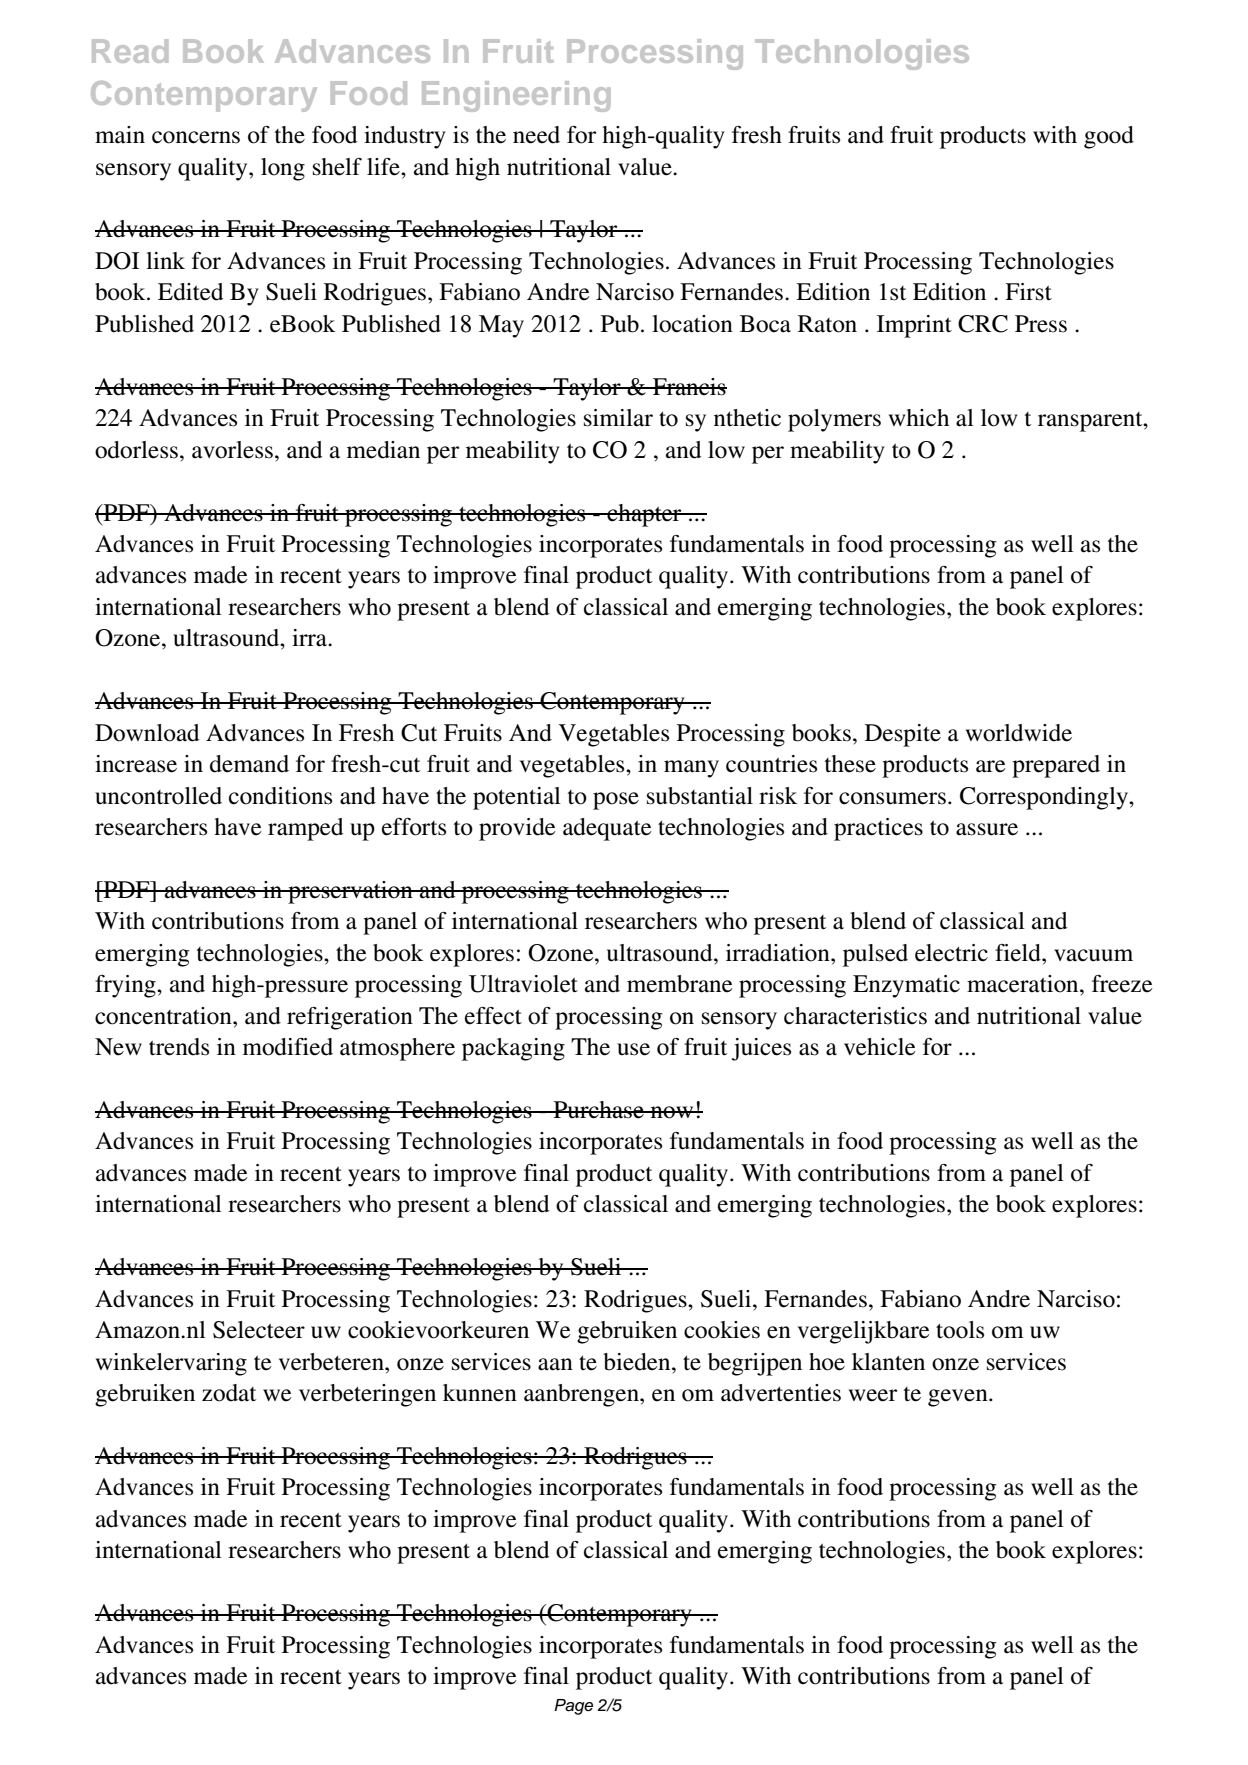  What do you see at coordinates (987, 829) in the screenshot?
I see `assure` at bounding box center [987, 829].
